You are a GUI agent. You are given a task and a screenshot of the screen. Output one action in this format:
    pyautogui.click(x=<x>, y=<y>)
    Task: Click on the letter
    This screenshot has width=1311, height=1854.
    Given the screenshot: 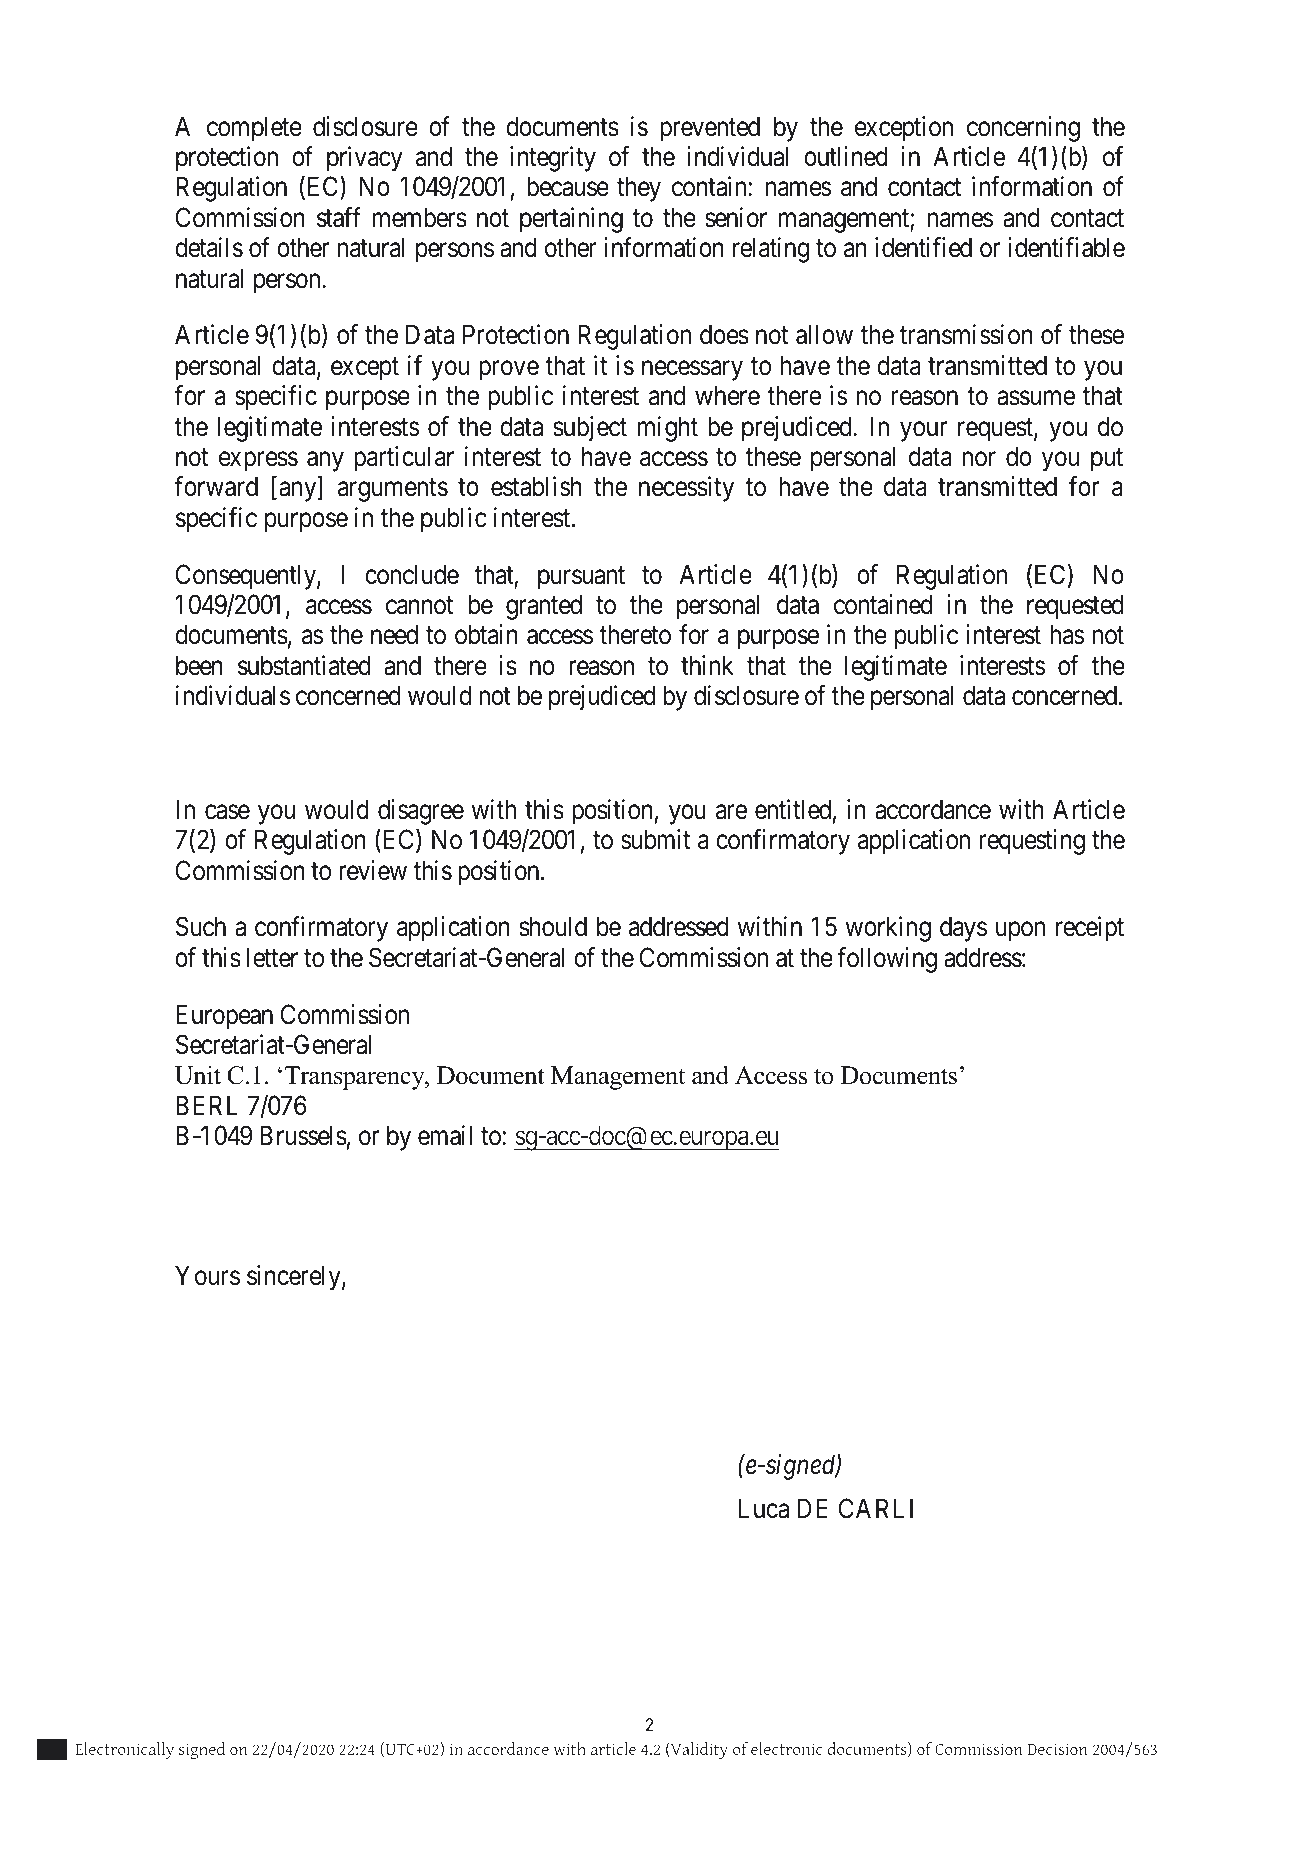 What is the action you would take?
    pyautogui.click(x=272, y=957)
